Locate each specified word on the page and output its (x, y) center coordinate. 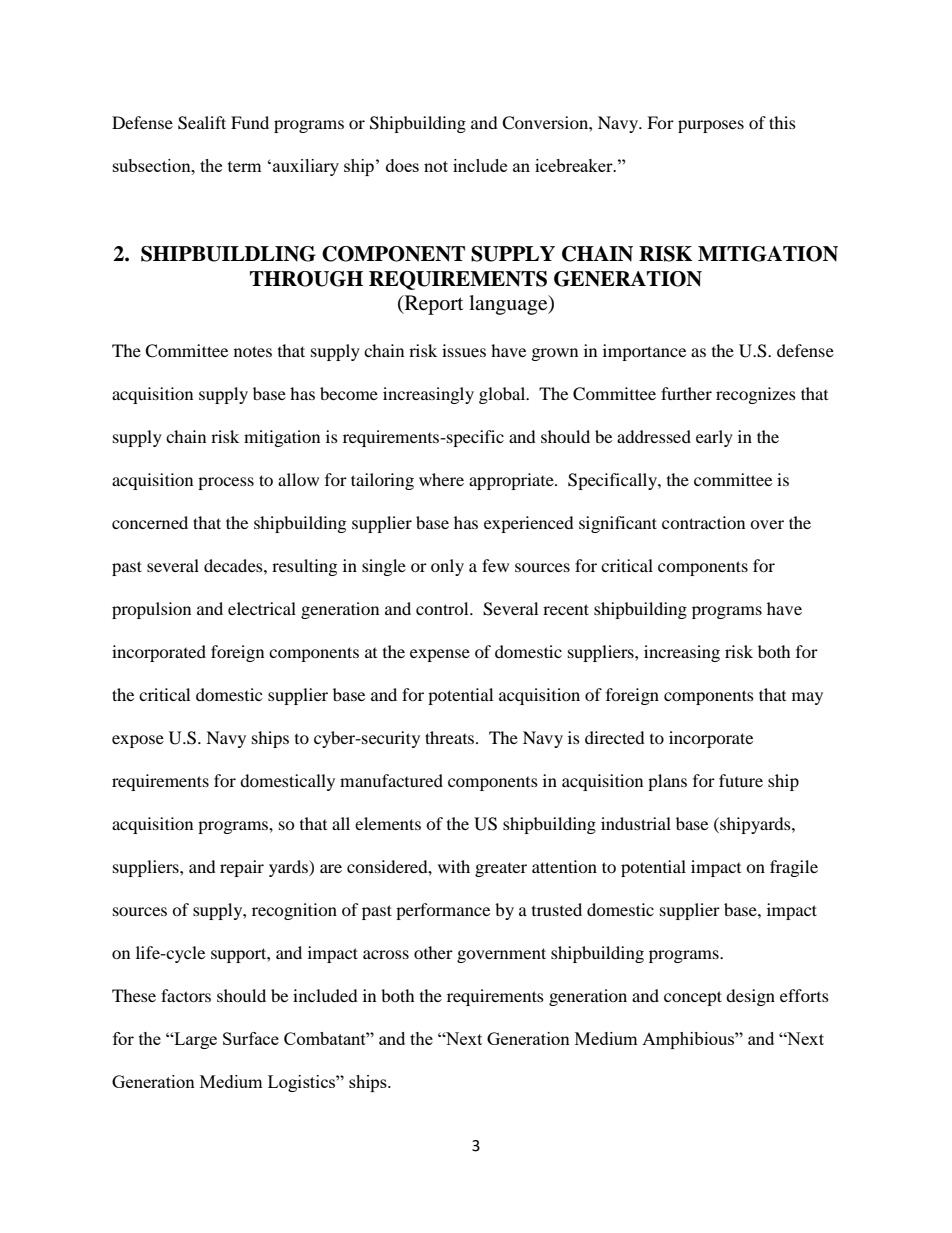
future (741, 780)
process (226, 483)
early (714, 438)
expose (138, 741)
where (441, 479)
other (433, 952)
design (750, 997)
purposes (711, 126)
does (402, 165)
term (245, 166)
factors (186, 995)
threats (451, 737)
